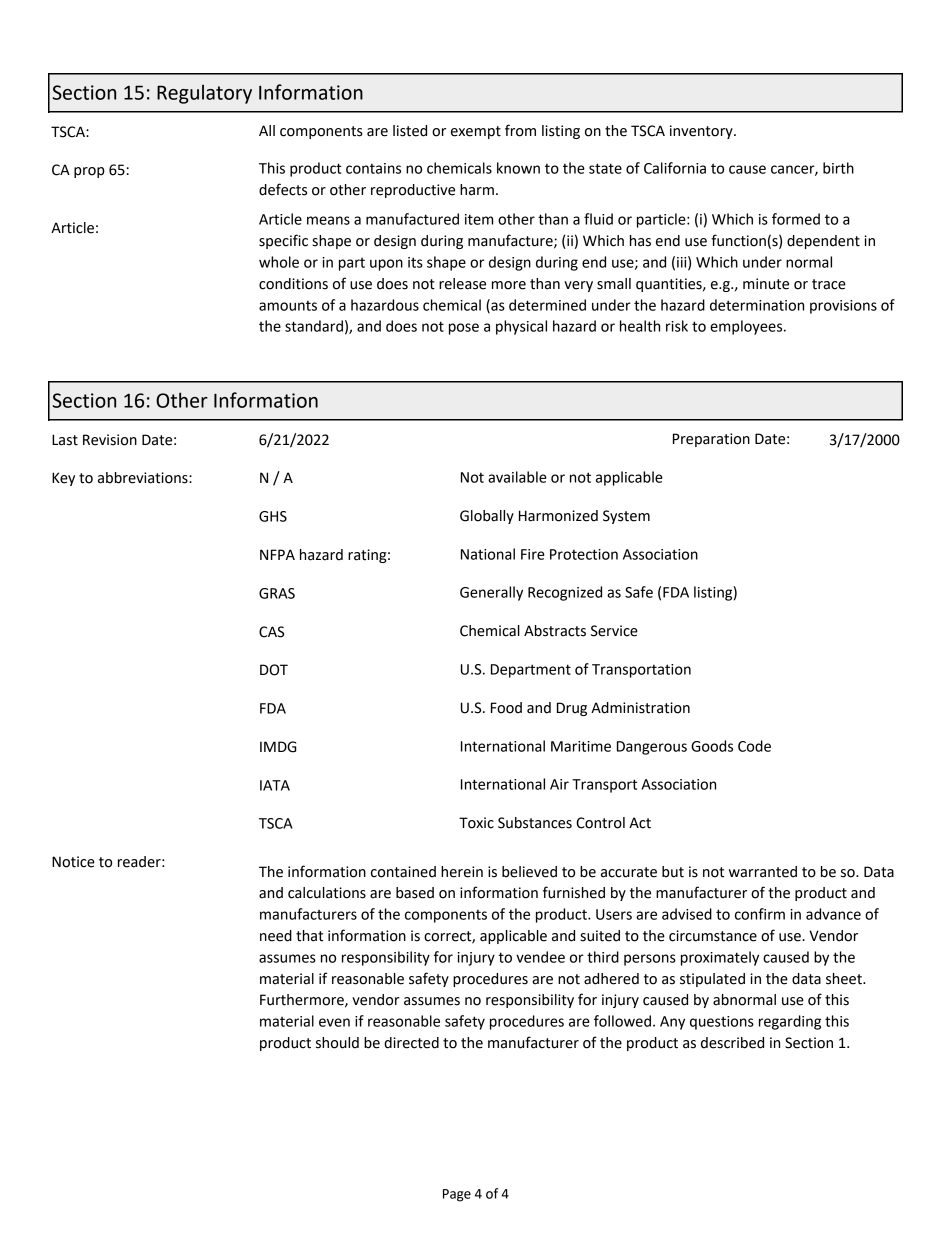 This screenshot has height=1233, width=952. Describe the element at coordinates (476, 132) in the screenshot. I see `exempt` at that location.
